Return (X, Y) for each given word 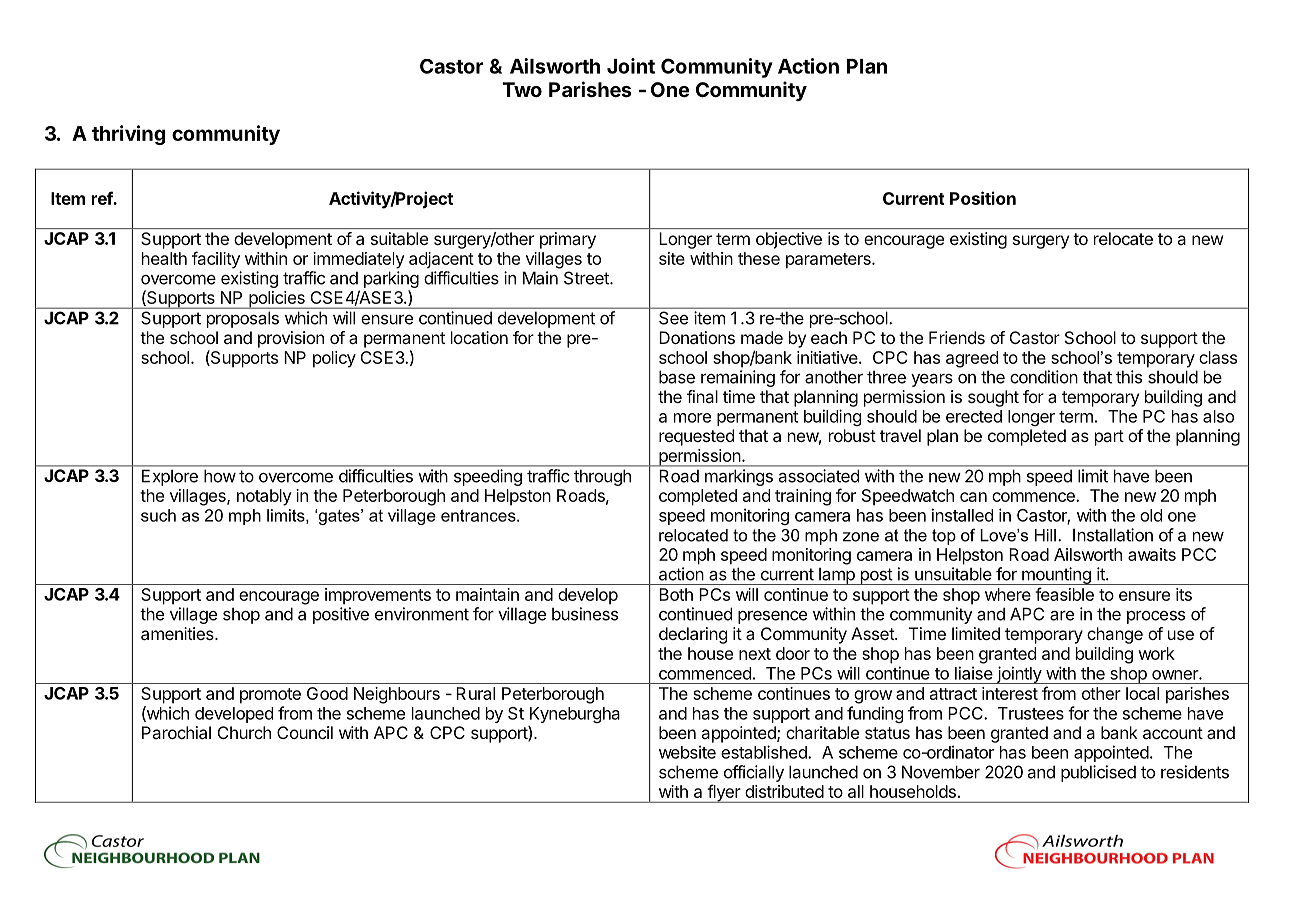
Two (522, 89)
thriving (129, 135)
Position (983, 198)
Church (244, 732)
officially (754, 773)
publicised (1098, 773)
